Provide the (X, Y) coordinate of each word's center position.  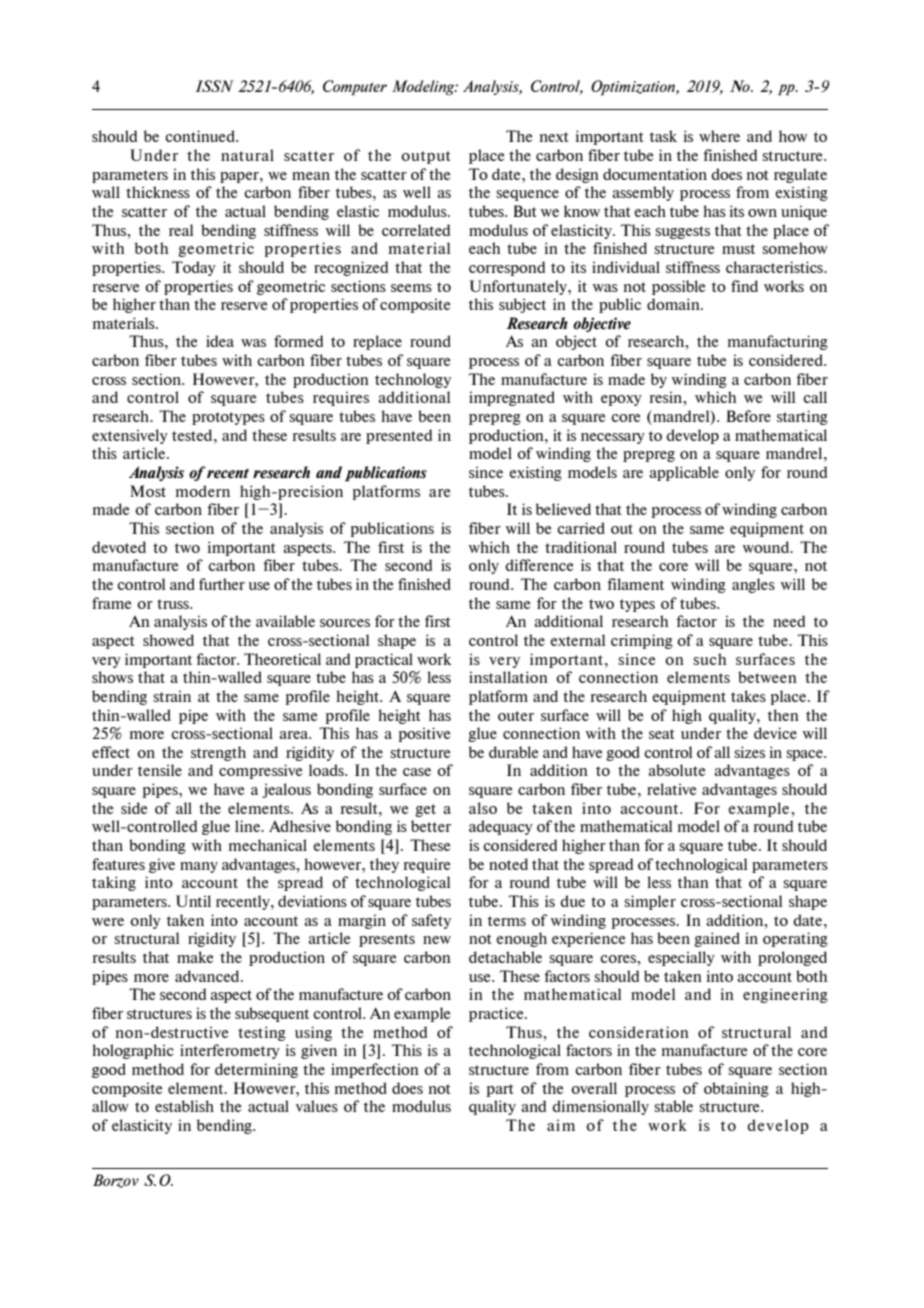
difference (539, 565)
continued (201, 136)
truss (174, 604)
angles (753, 585)
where (719, 136)
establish (184, 1106)
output (426, 157)
